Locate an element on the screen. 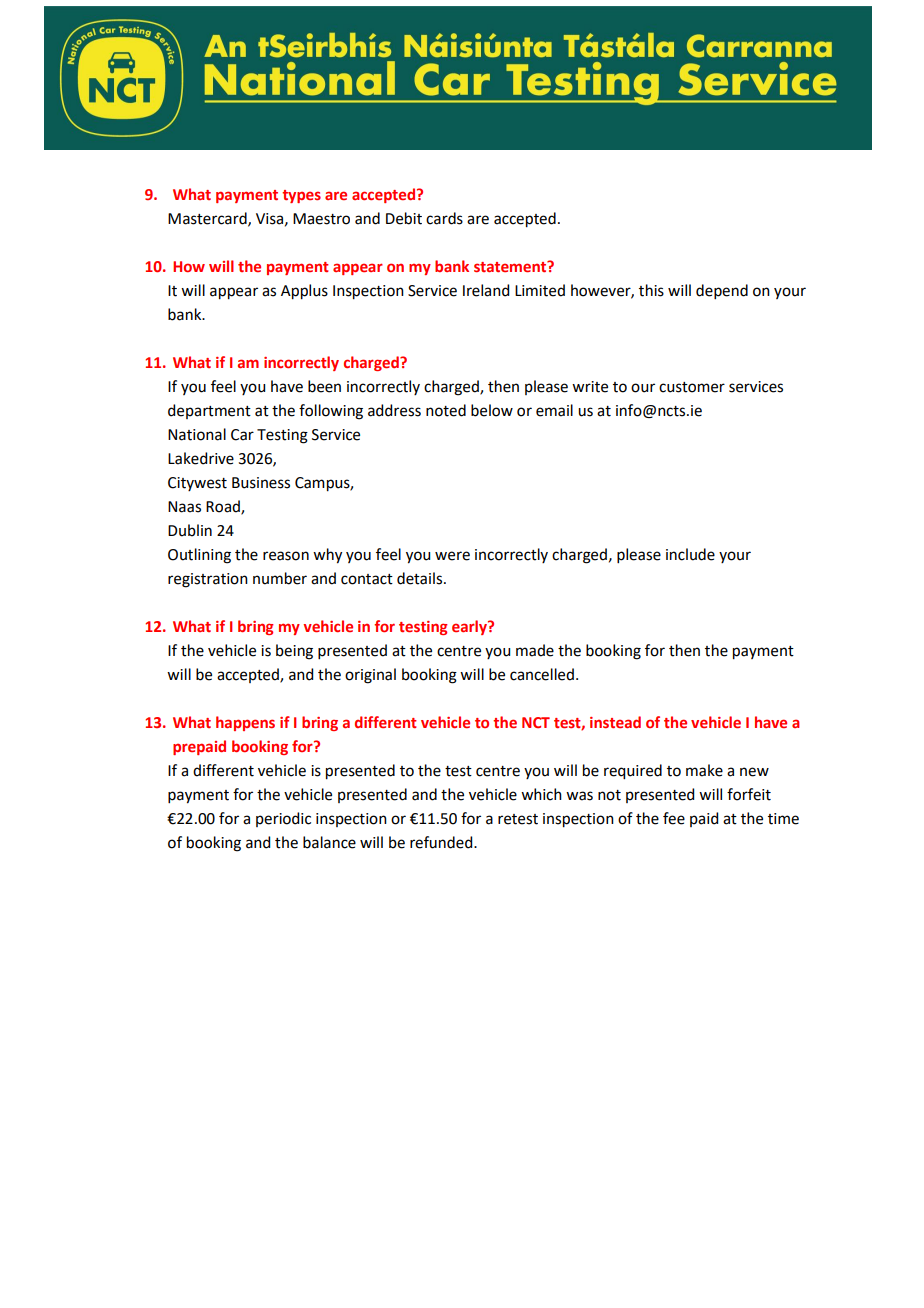  were is located at coordinates (452, 556).
